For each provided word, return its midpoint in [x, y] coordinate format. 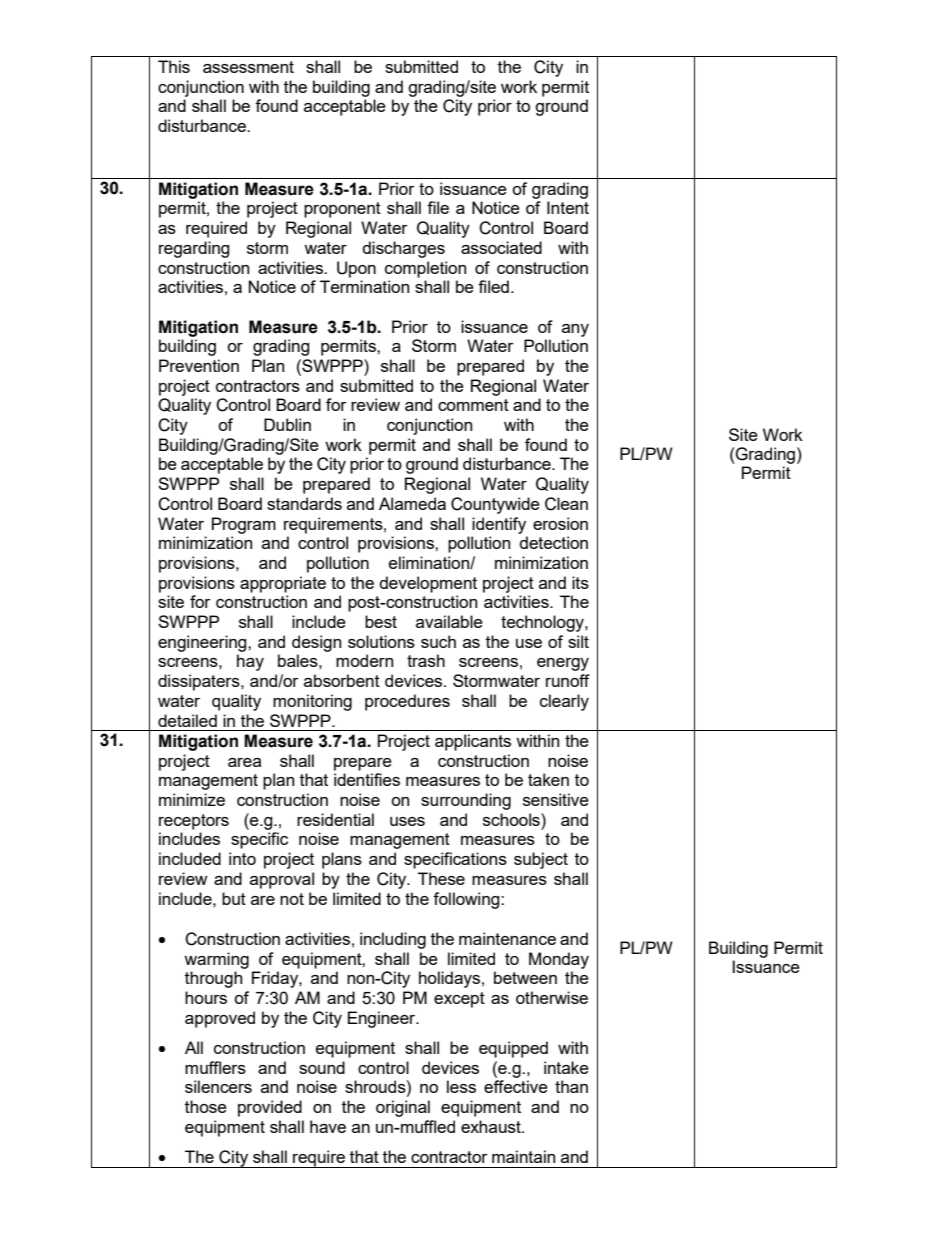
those [206, 1106]
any [575, 330]
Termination [364, 286]
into [242, 858]
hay [250, 662]
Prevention [199, 365]
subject [541, 860]
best [381, 621]
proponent [342, 210]
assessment [248, 67]
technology [543, 623]
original [403, 1108]
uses [407, 821]
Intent [568, 207]
